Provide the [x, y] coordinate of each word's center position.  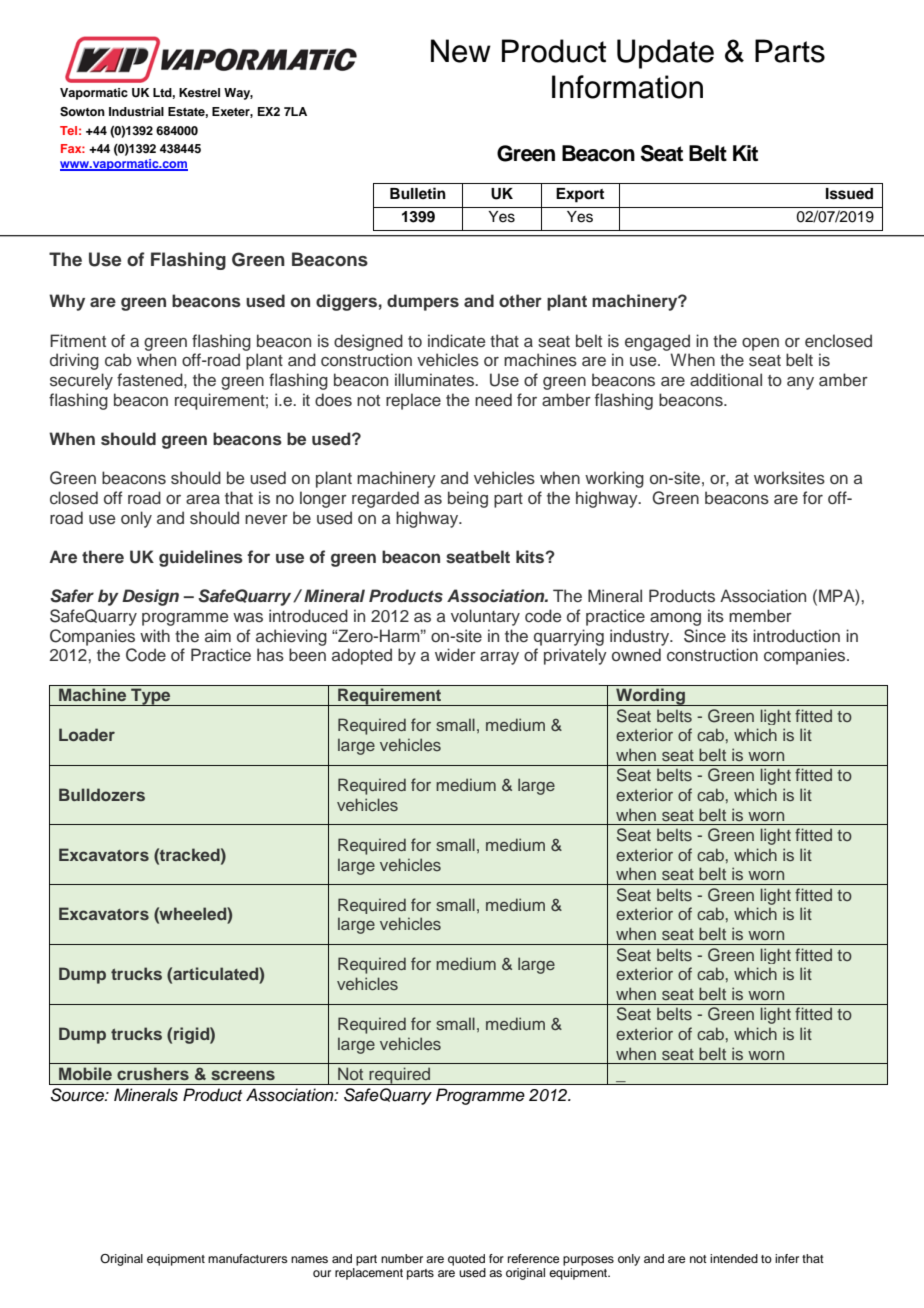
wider [455, 655]
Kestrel [199, 92]
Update [665, 54]
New [461, 51]
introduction [796, 636]
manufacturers [248, 1258]
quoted [466, 1260]
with [155, 635]
